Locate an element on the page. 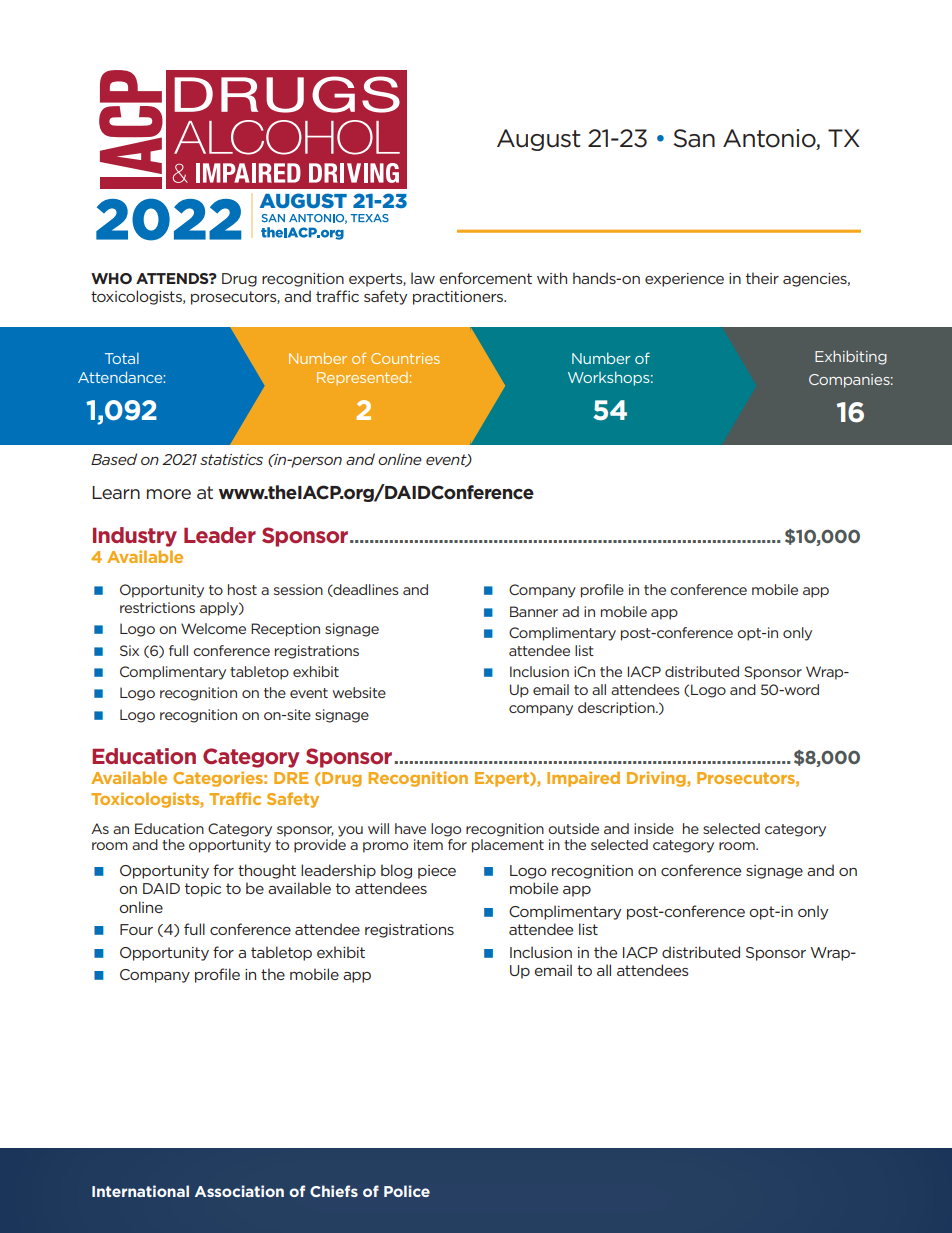 The width and height of the page is (952, 1233). San is located at coordinates (694, 138).
